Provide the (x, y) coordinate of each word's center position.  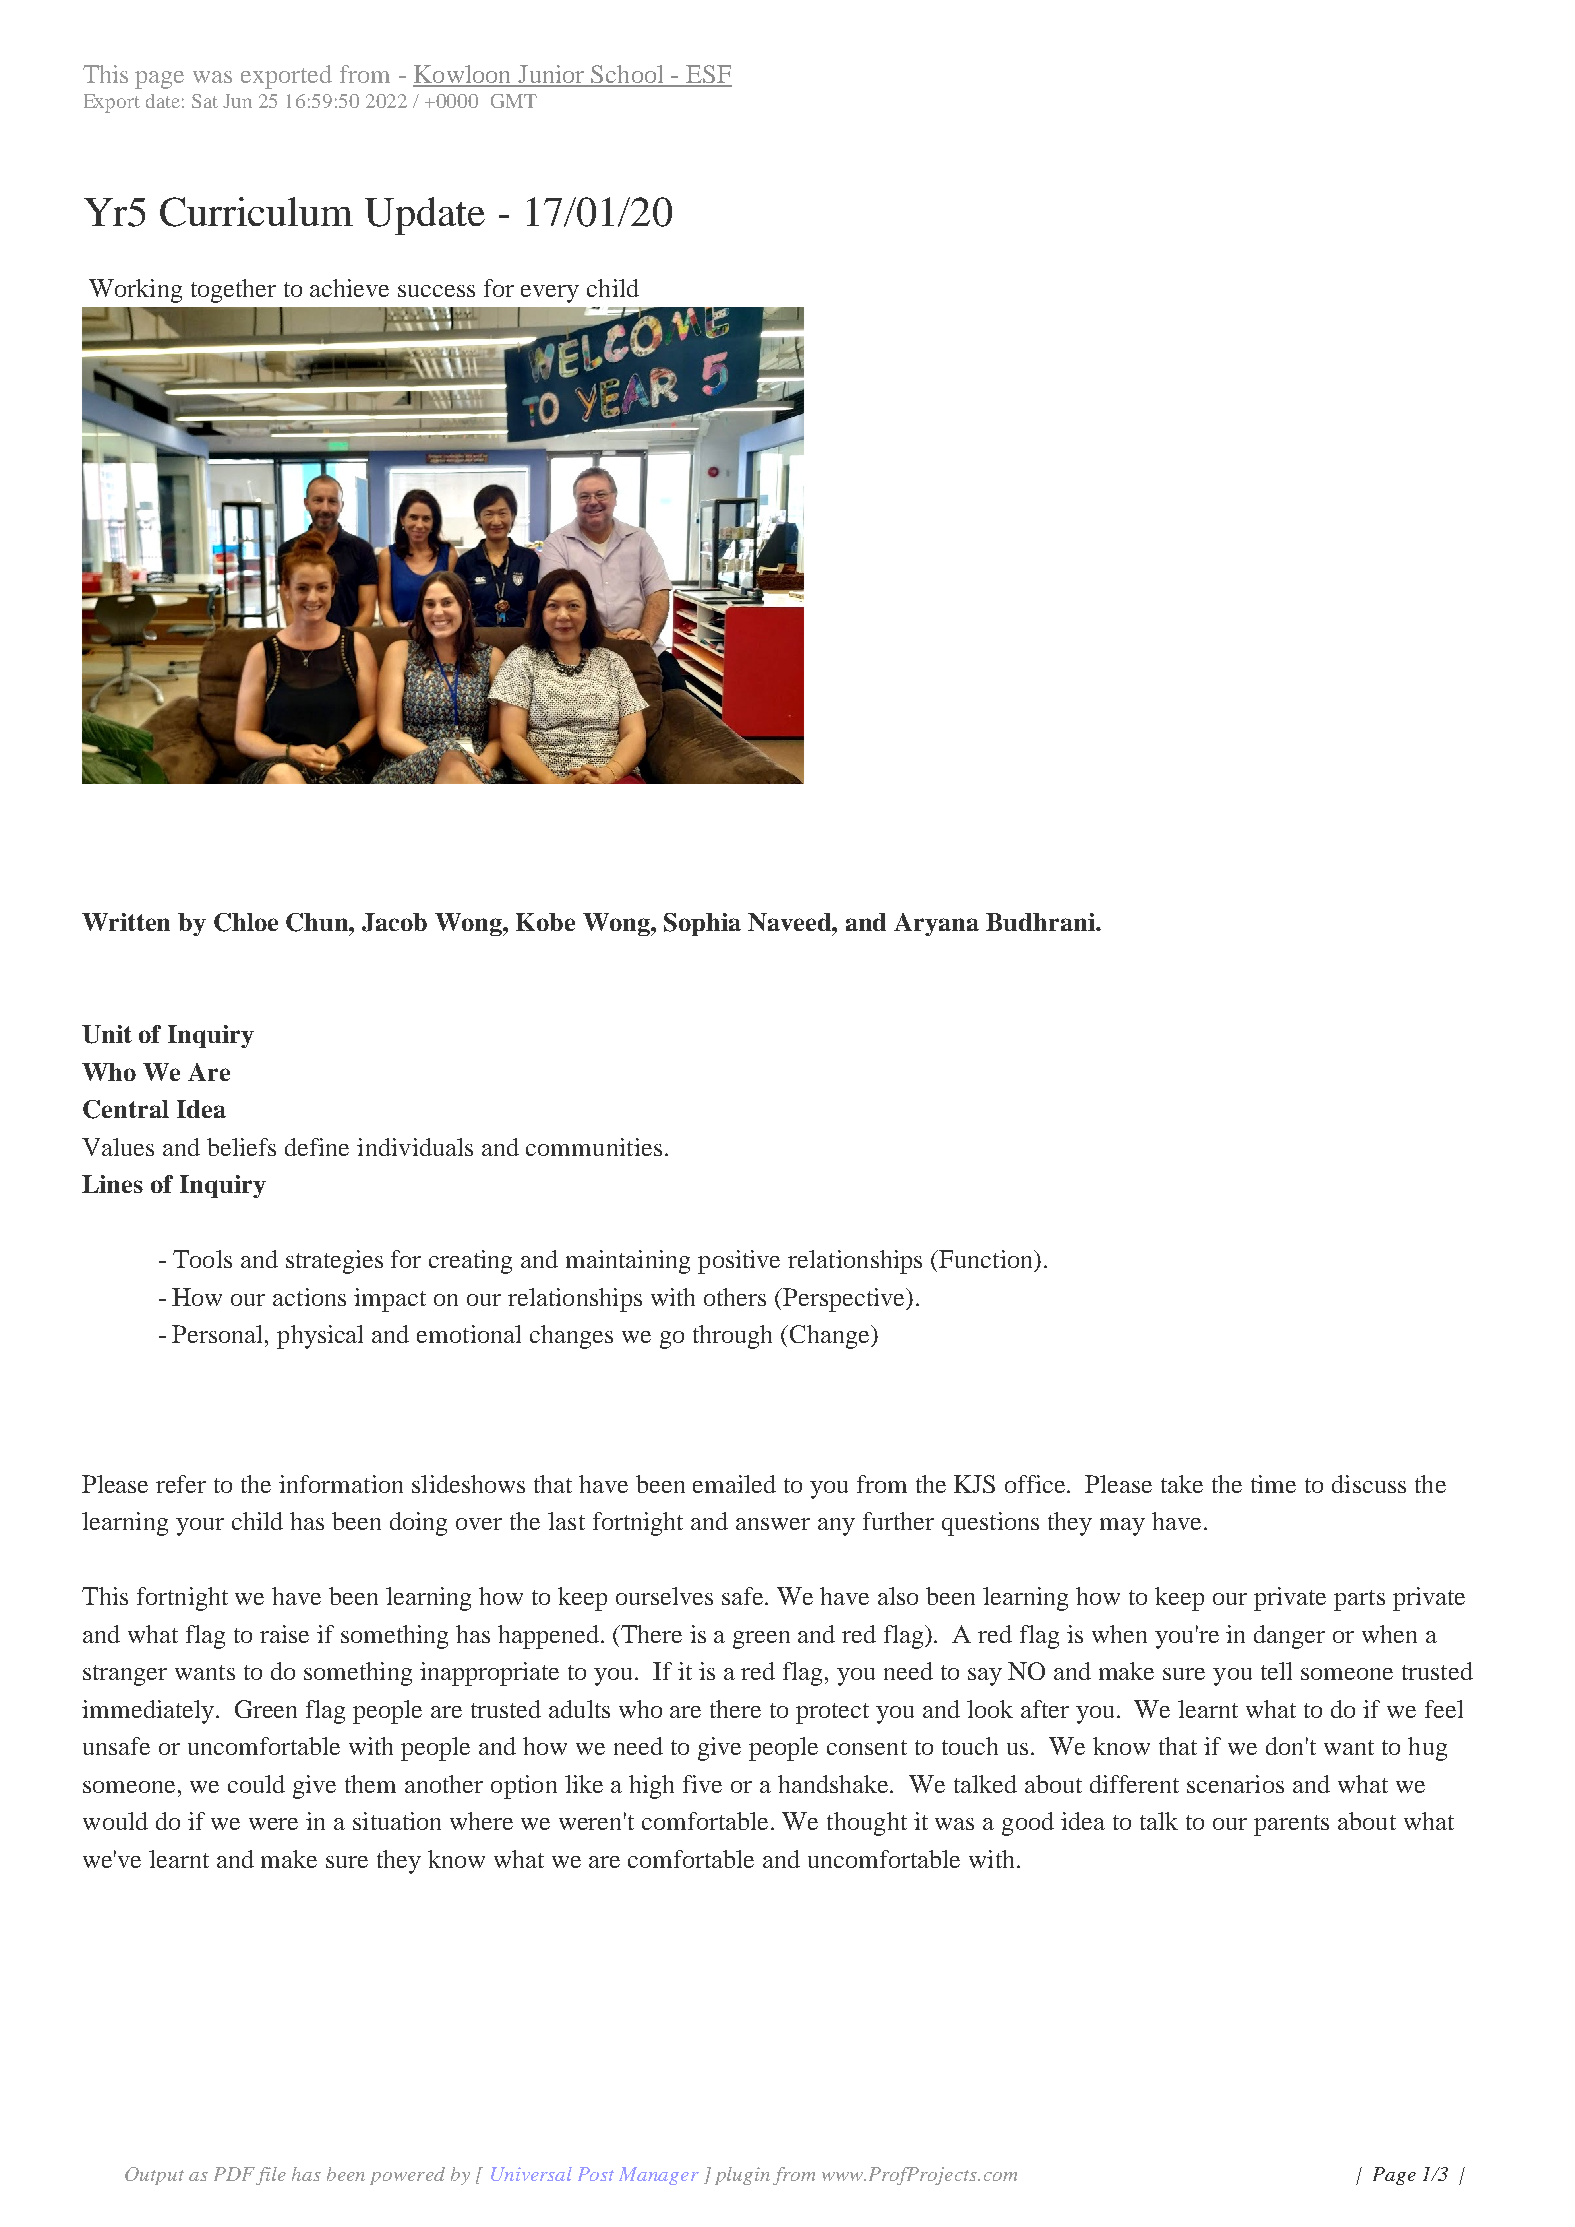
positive (739, 1262)
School (628, 75)
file (271, 2176)
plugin (742, 2176)
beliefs (241, 1147)
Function (986, 1260)
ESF (708, 75)
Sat (205, 101)
